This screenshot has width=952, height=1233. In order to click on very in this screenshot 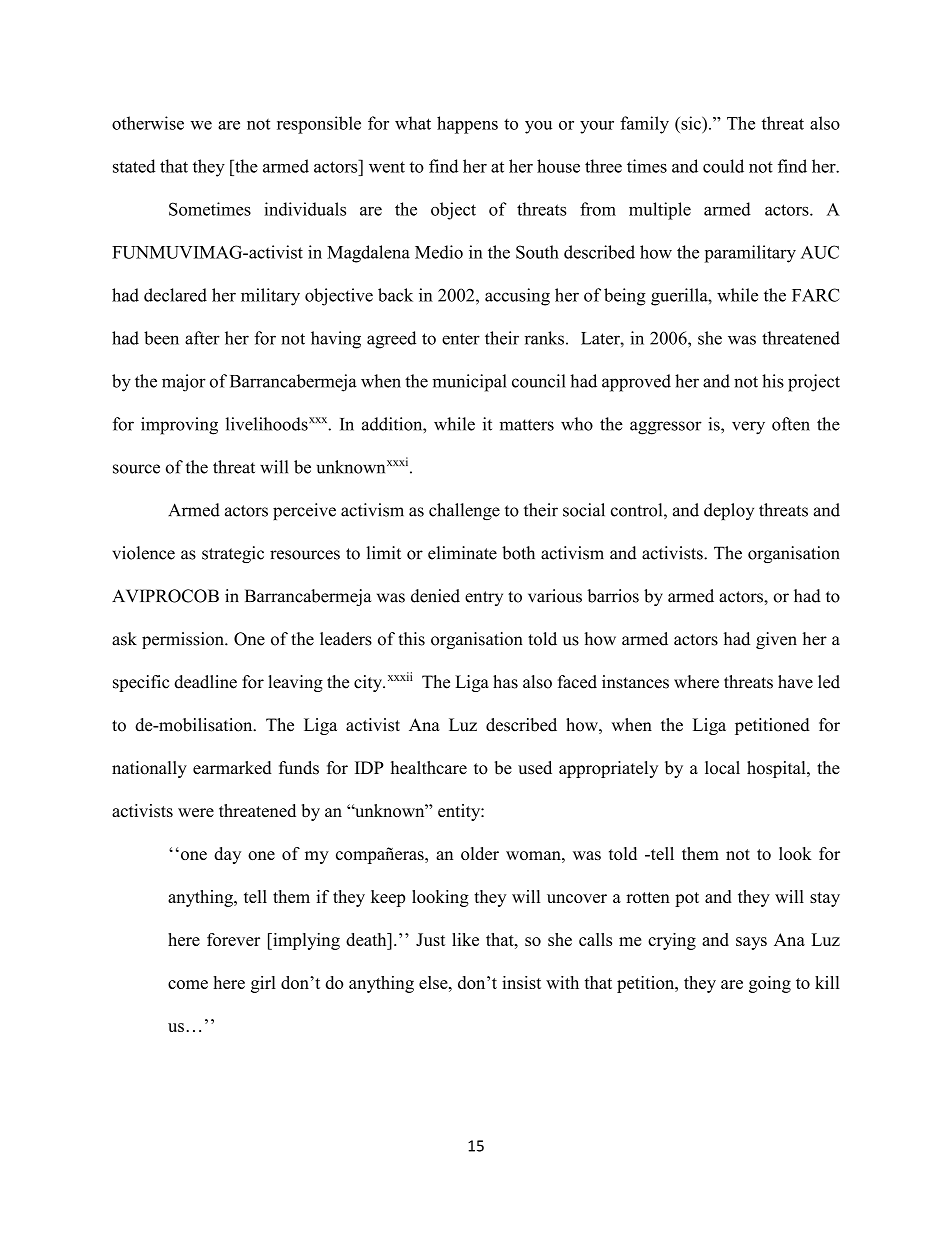, I will do `click(748, 428)`.
